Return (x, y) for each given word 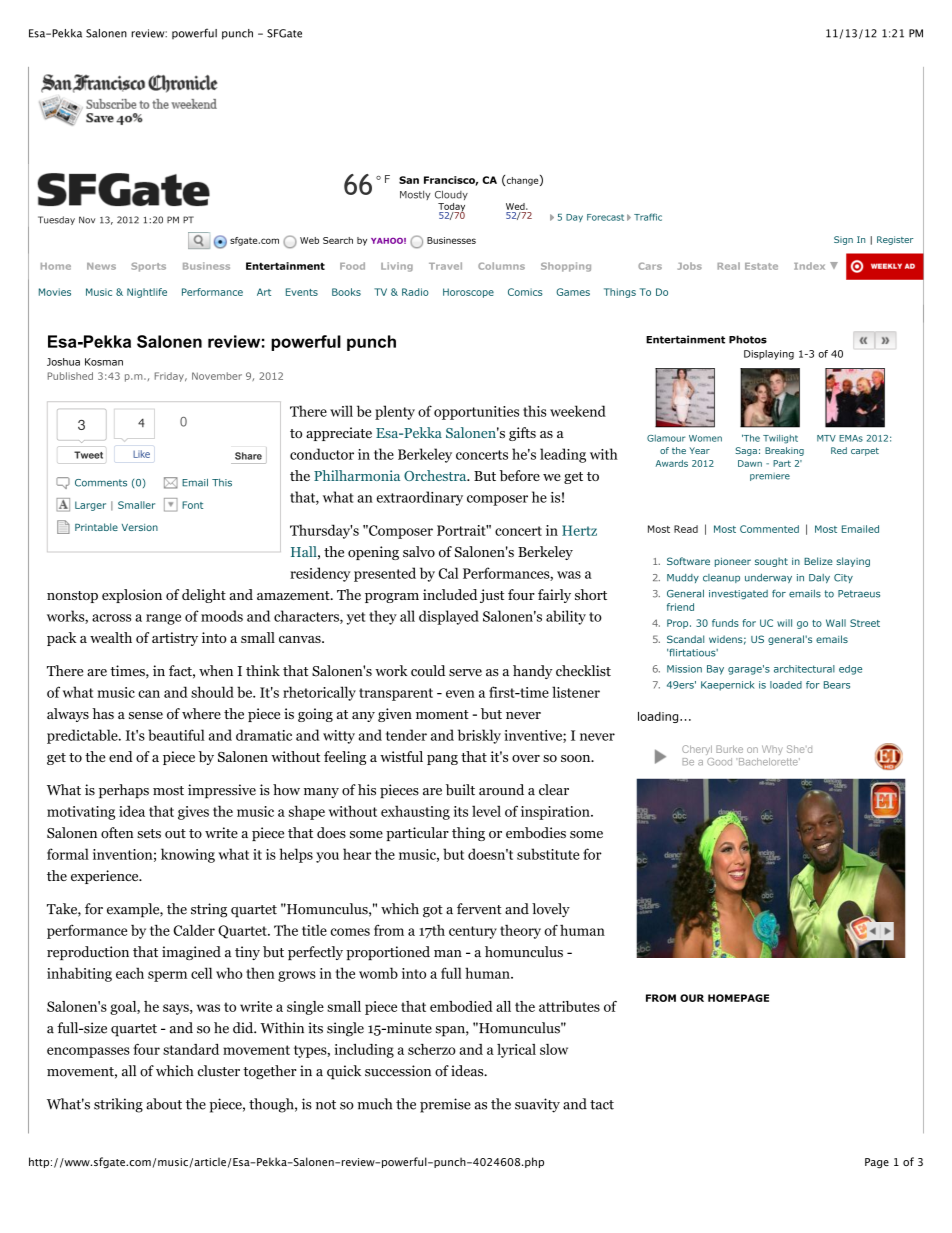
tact (602, 1105)
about (164, 1104)
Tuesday (56, 220)
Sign (843, 240)
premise (445, 1105)
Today (451, 208)
